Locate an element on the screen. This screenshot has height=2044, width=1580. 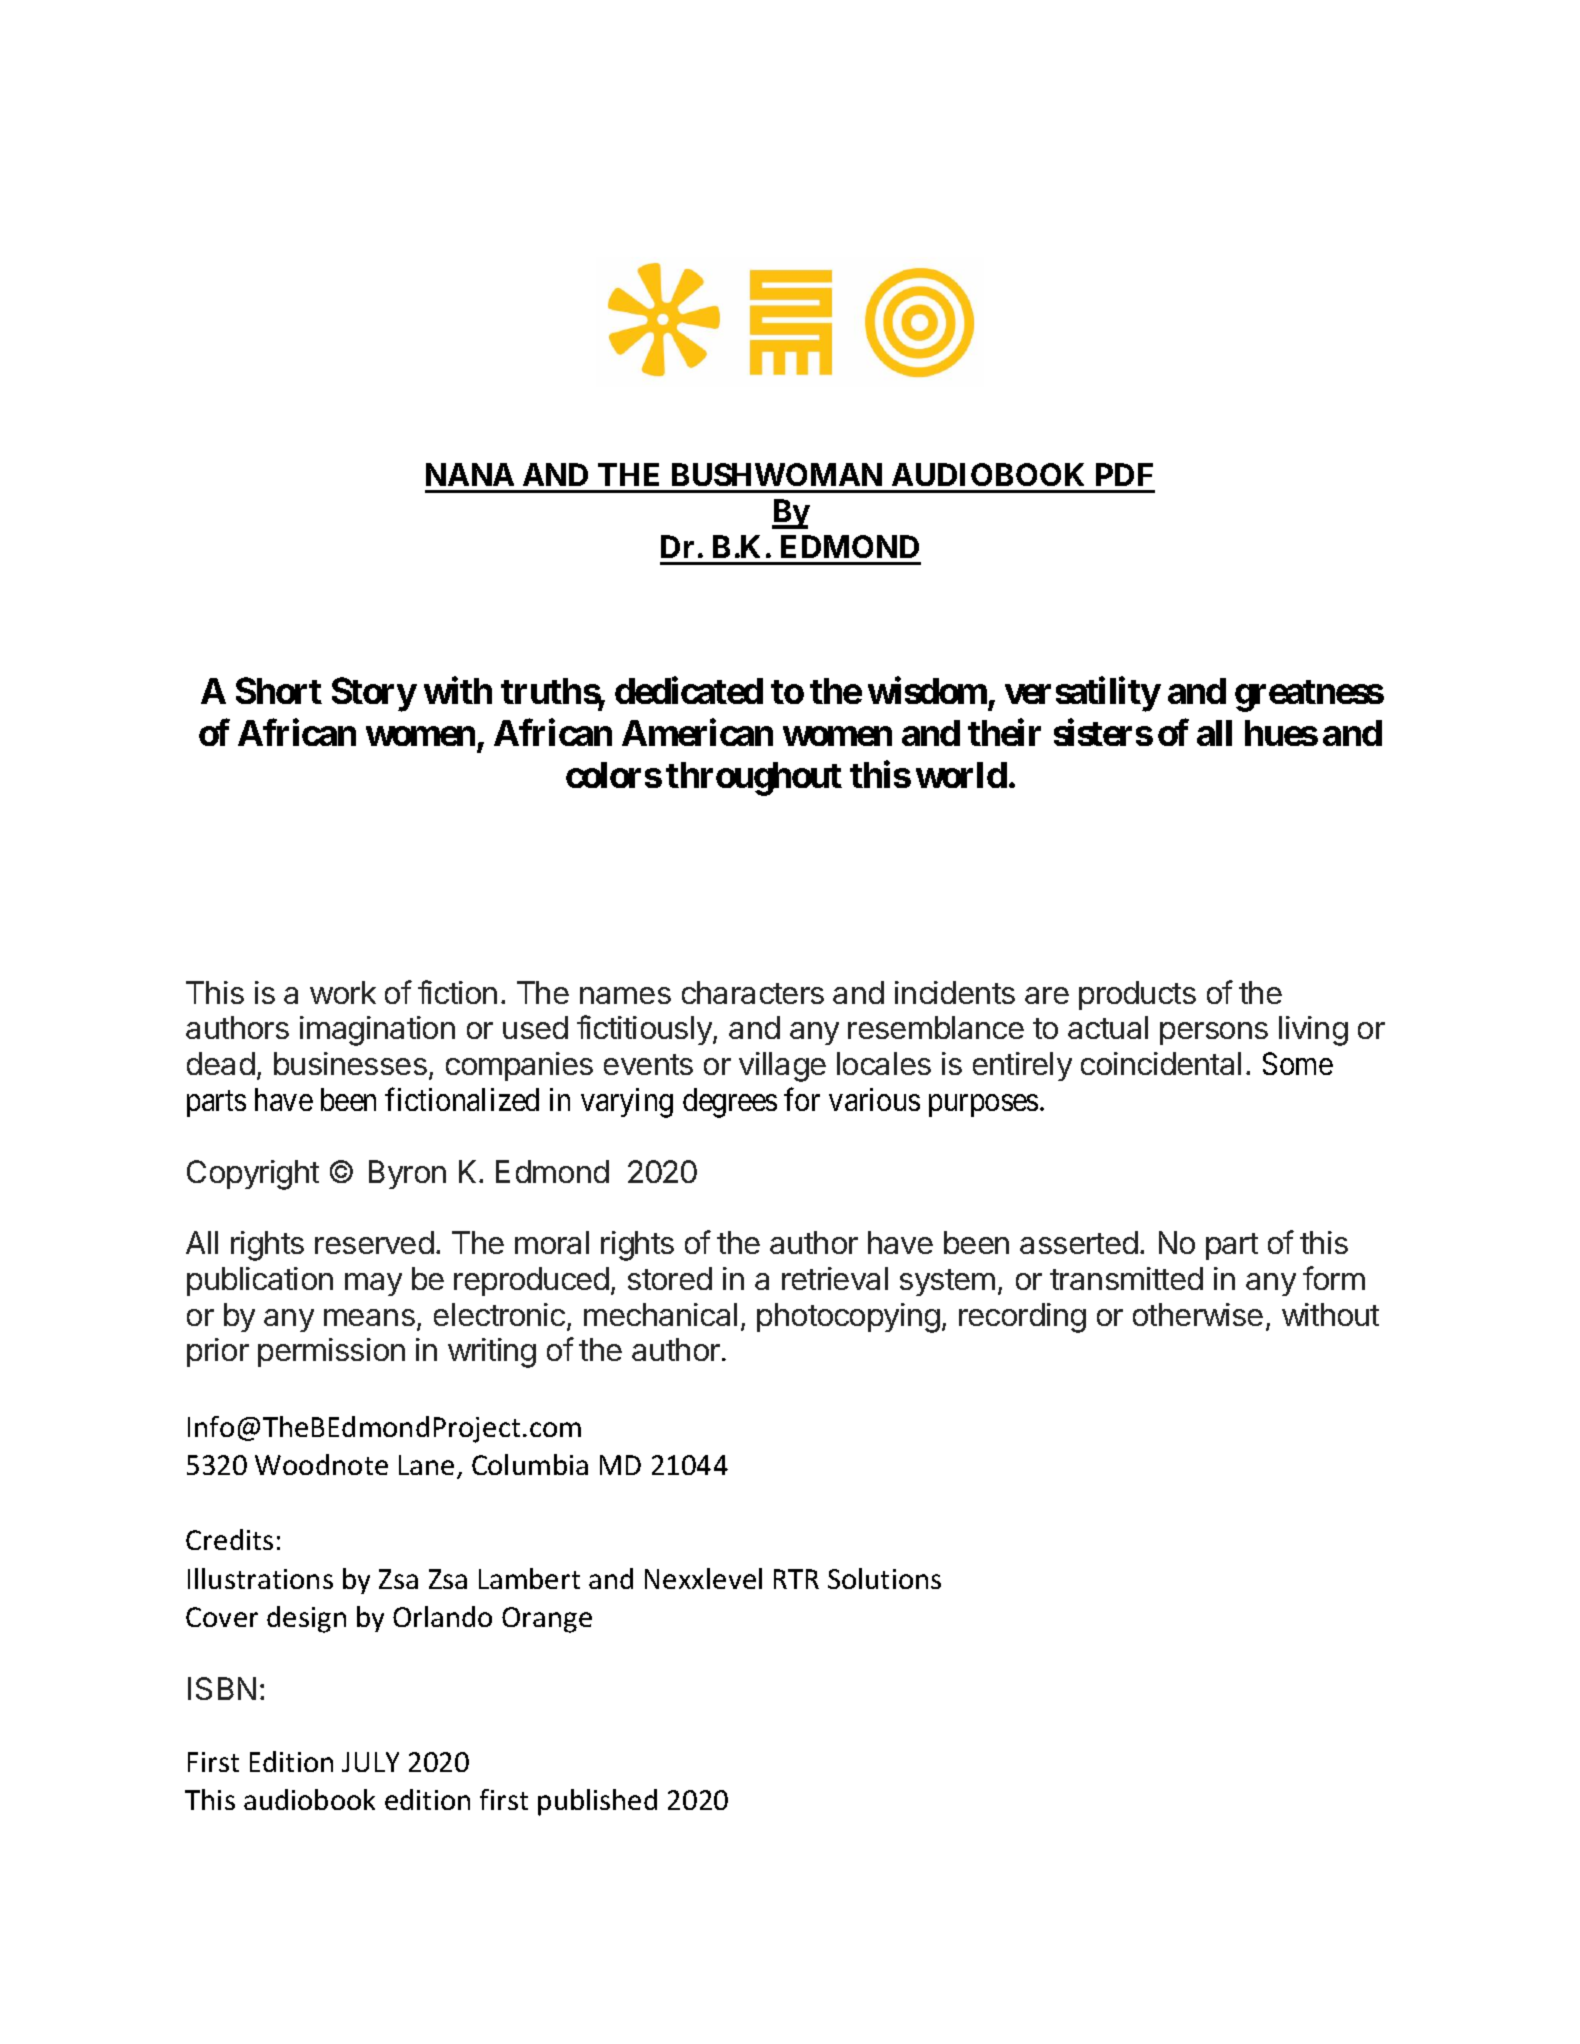
Story is located at coordinates (374, 694).
